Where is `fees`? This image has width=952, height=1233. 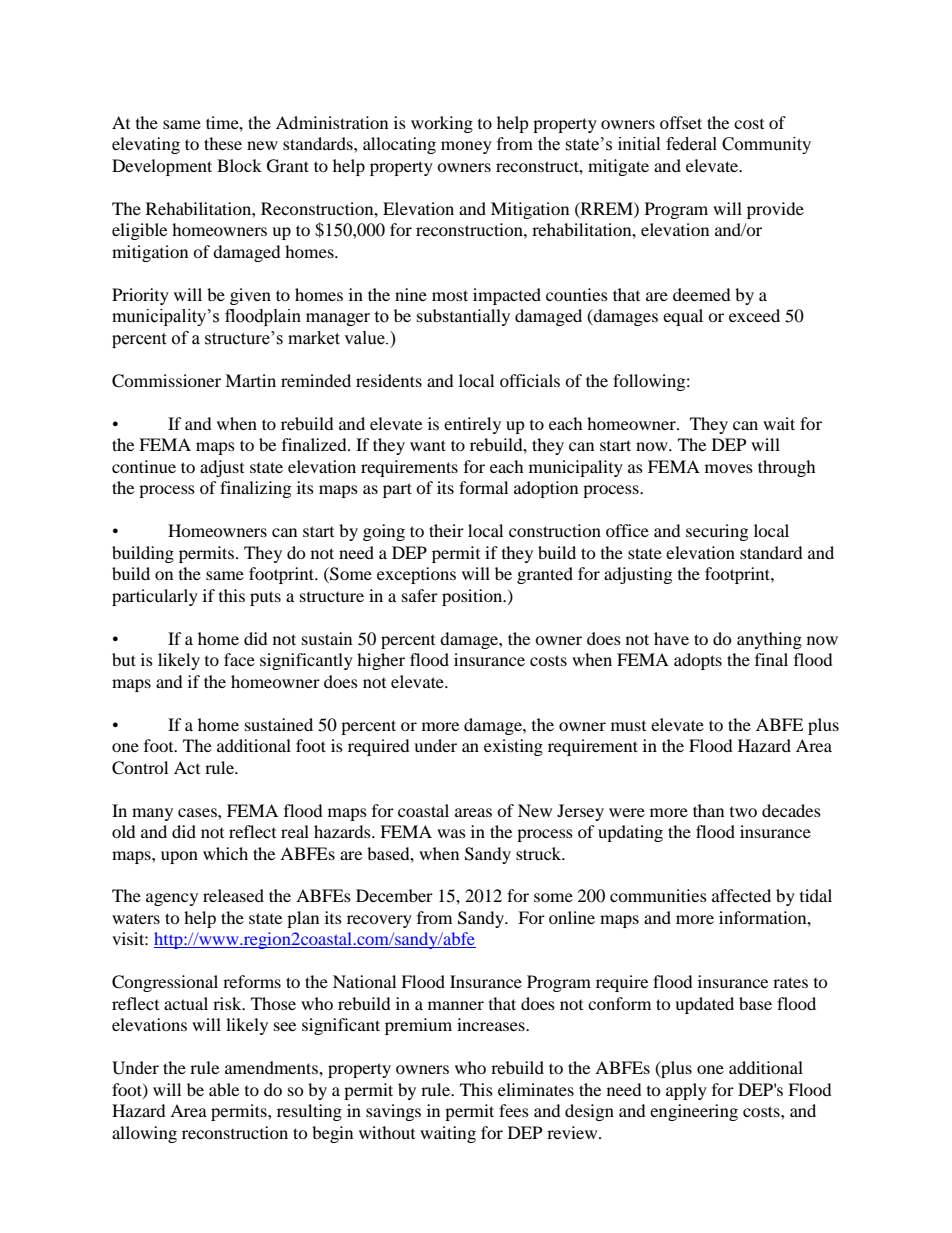 fees is located at coordinates (514, 1110).
